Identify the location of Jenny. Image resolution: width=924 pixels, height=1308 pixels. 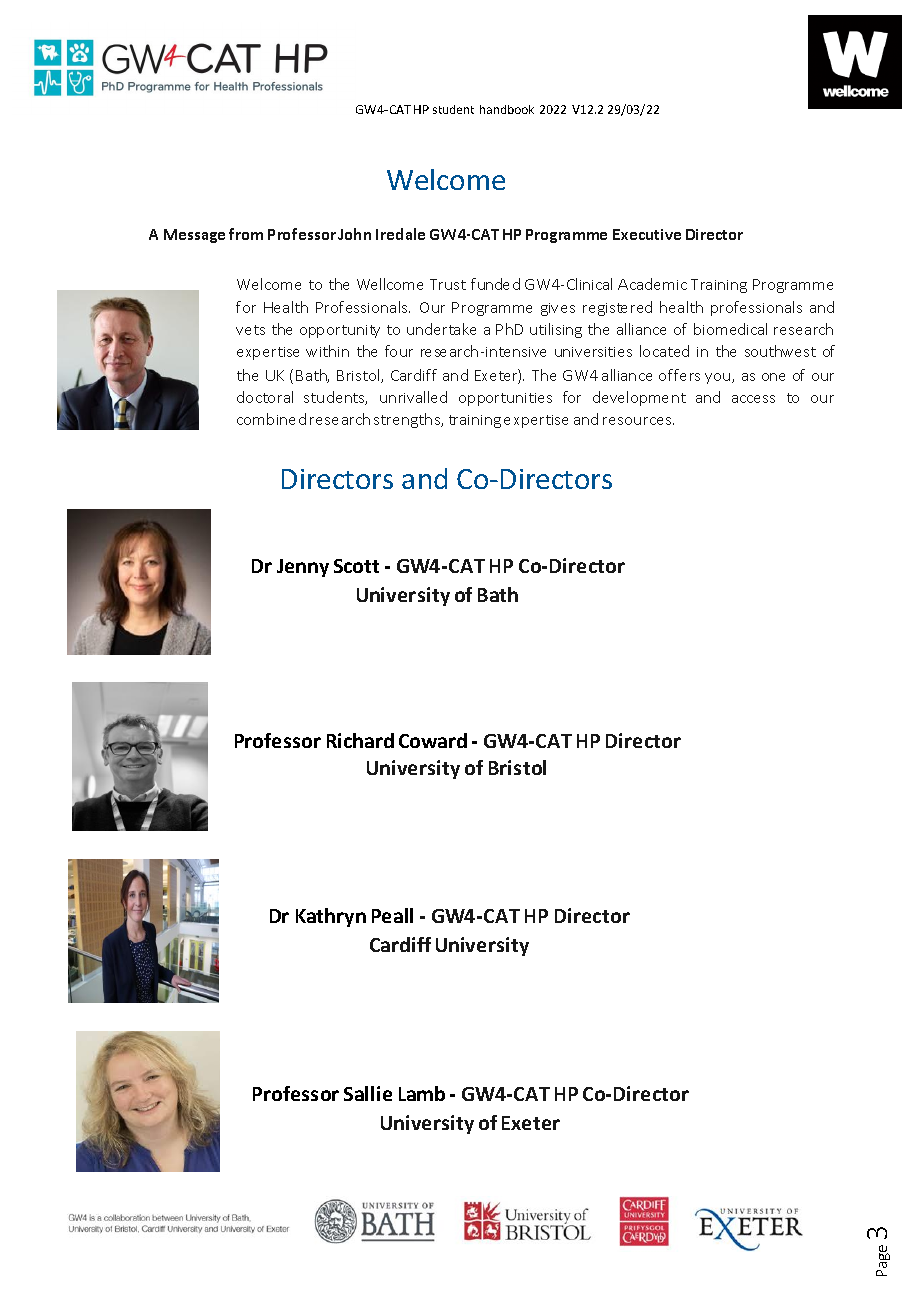
(303, 568).
